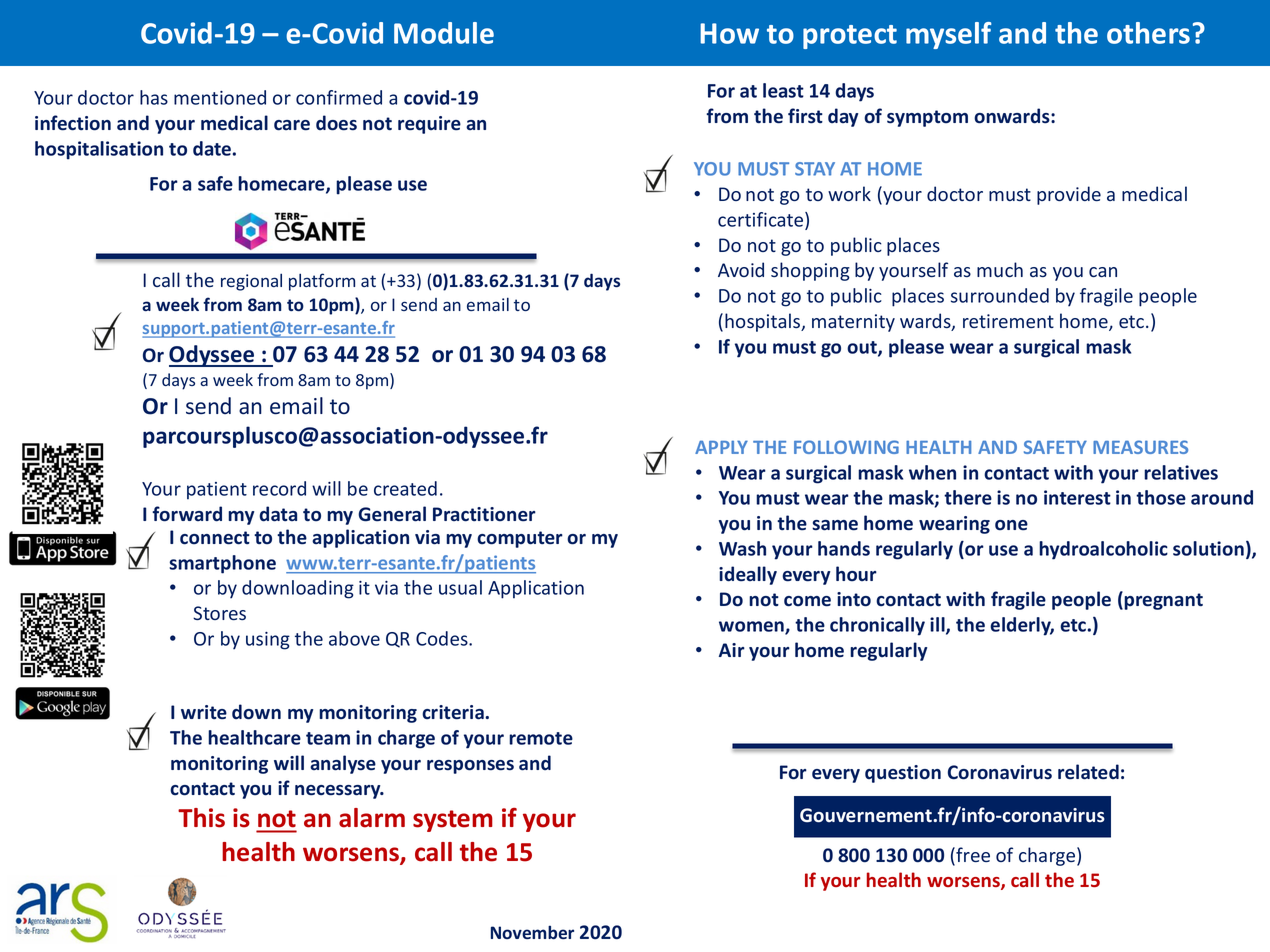 This image has width=1270, height=952. Describe the element at coordinates (279, 488) in the image. I see `record` at that location.
